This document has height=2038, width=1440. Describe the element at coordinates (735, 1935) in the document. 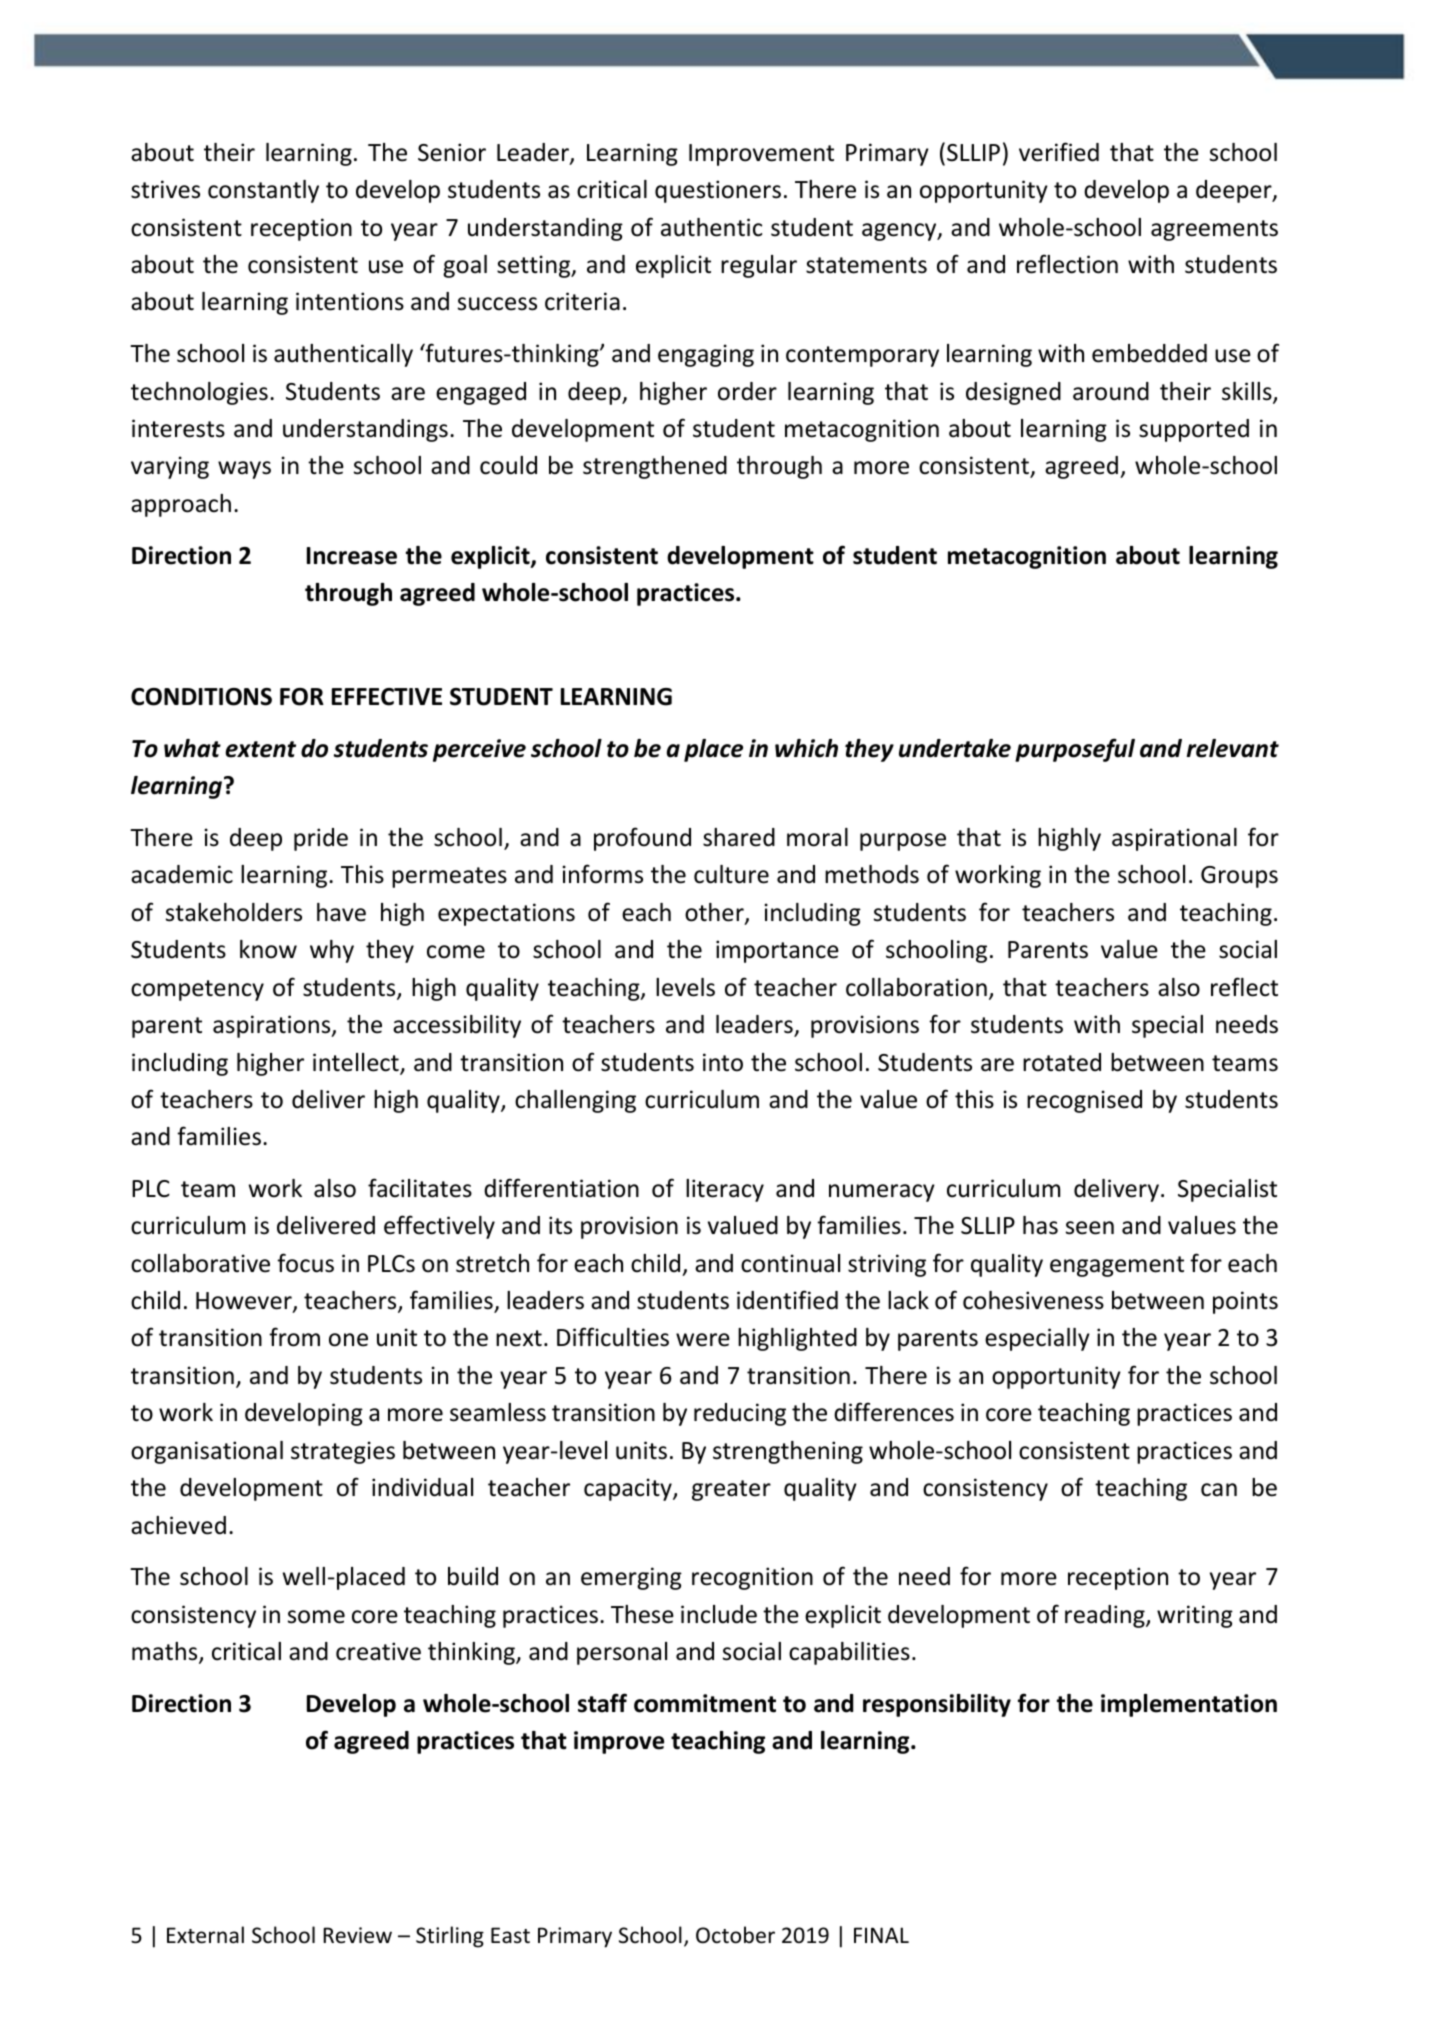

I see `October` at that location.
